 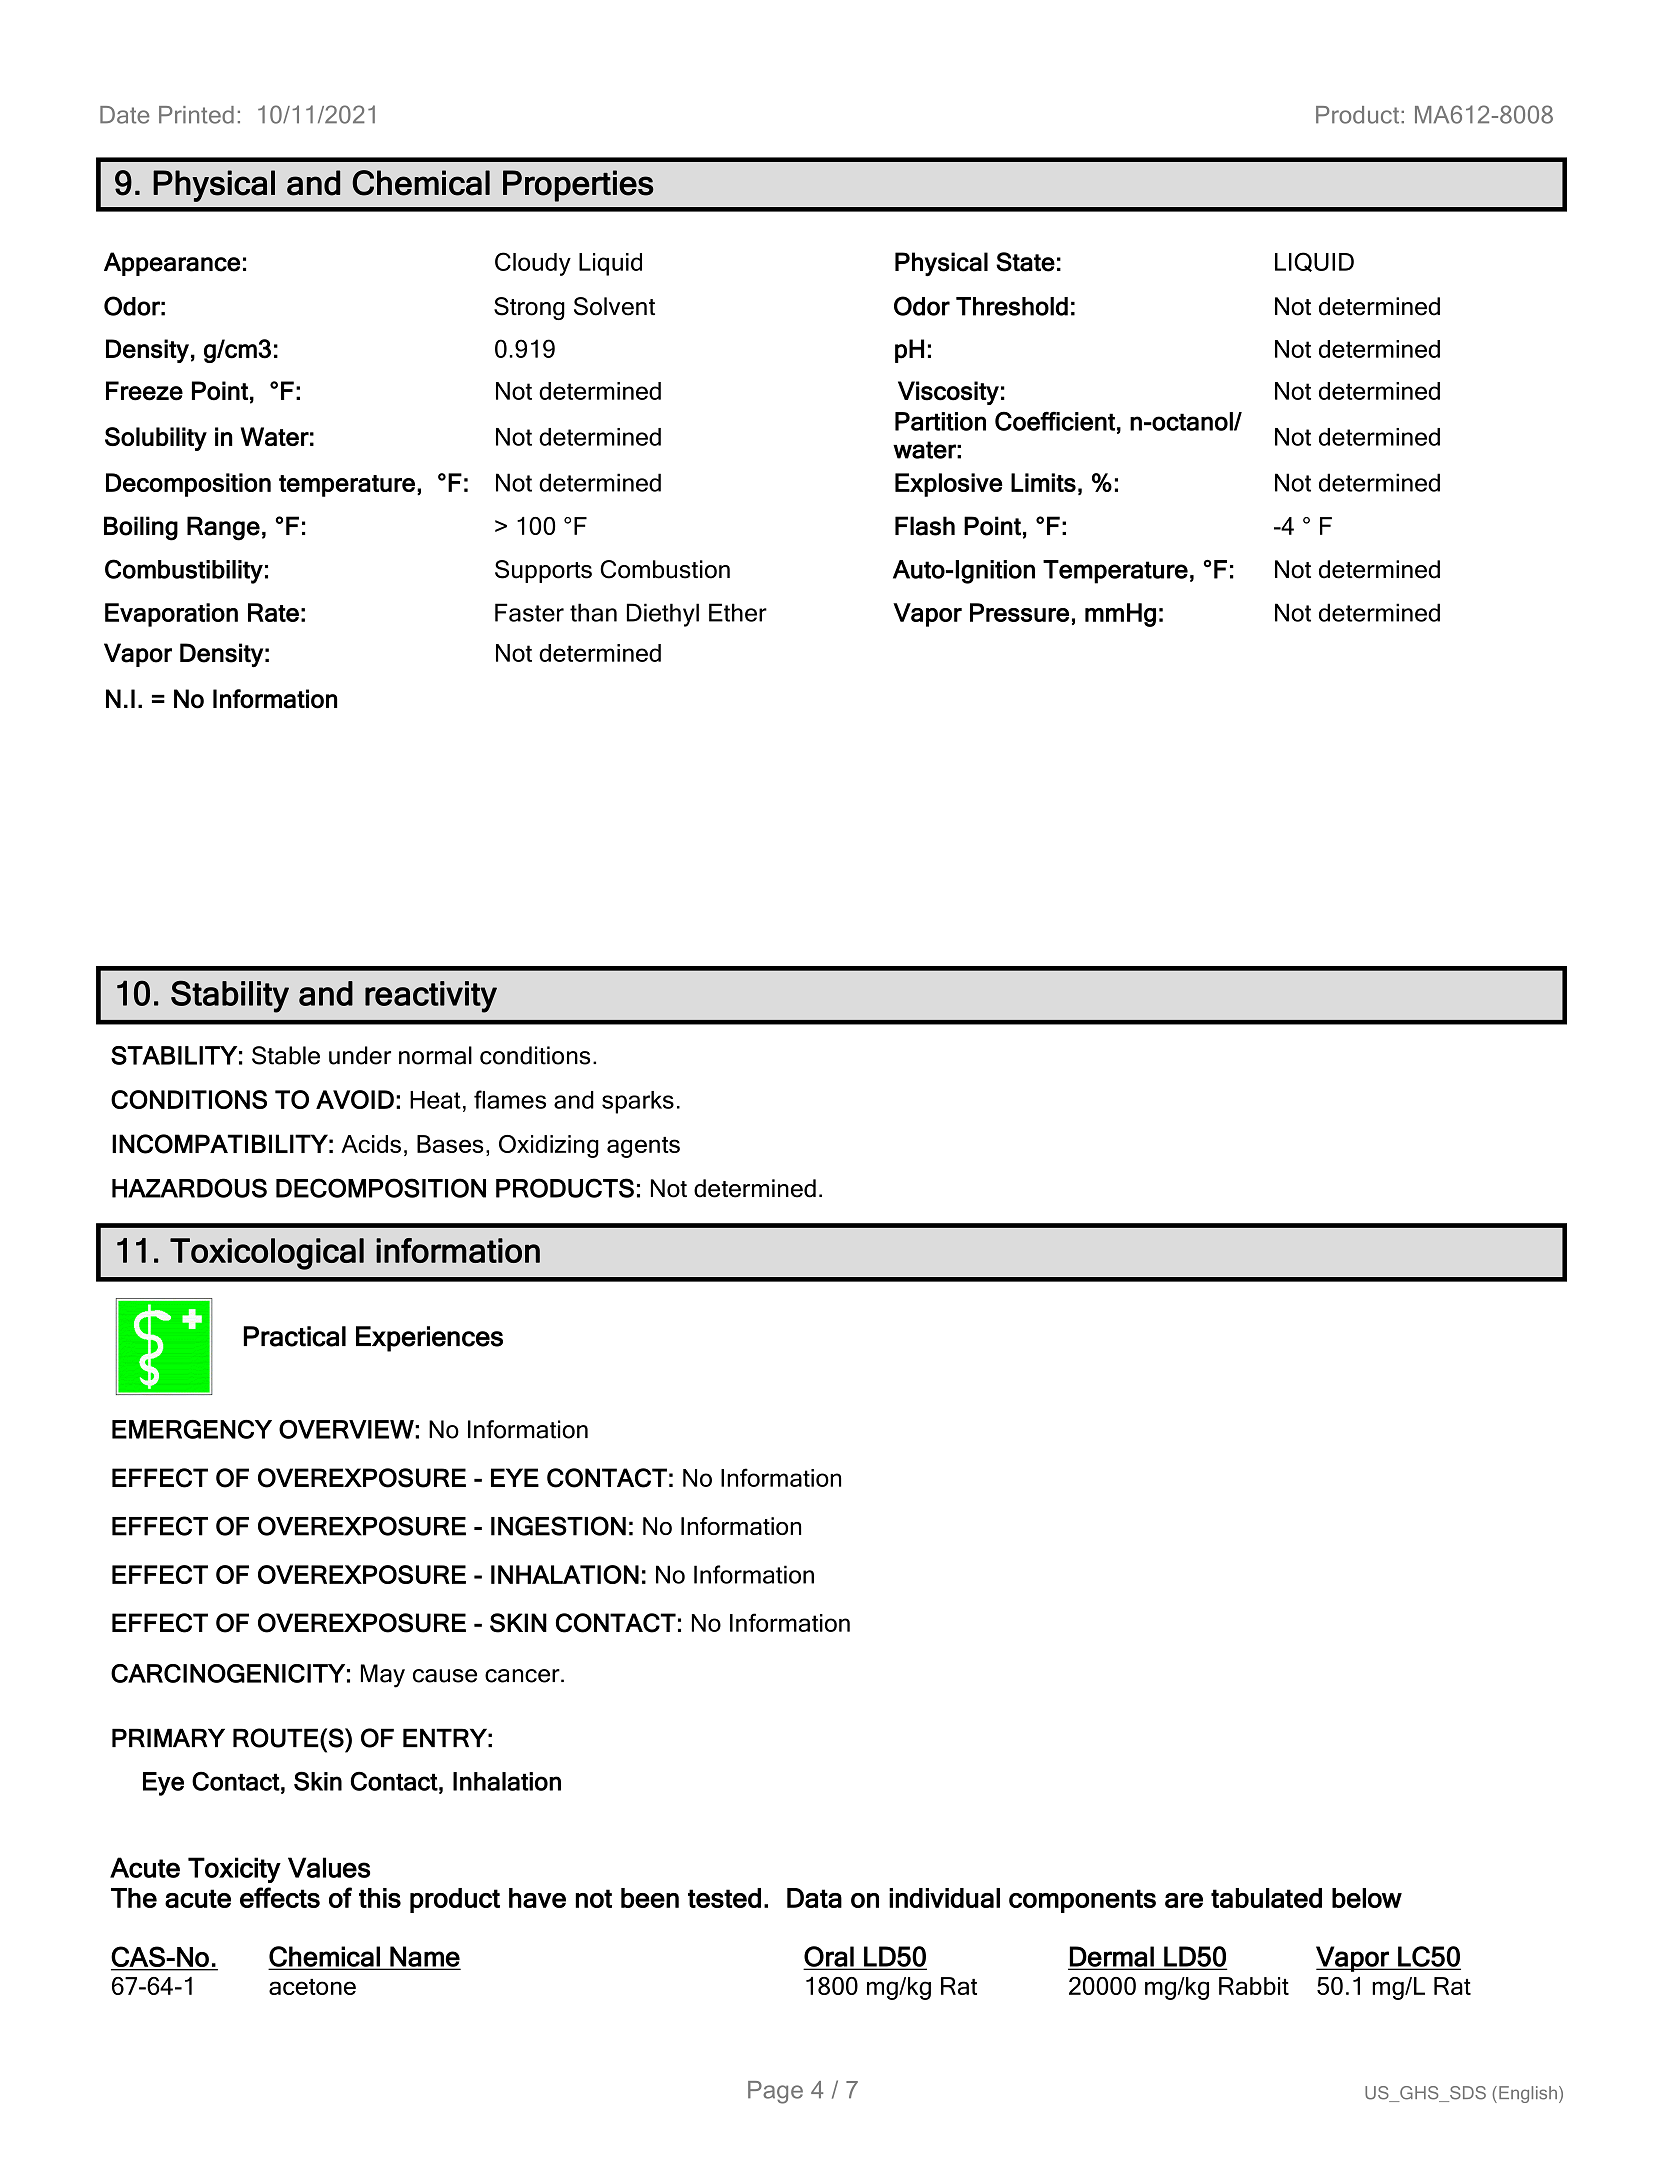 What do you see at coordinates (312, 1987) in the screenshot?
I see `acetone` at bounding box center [312, 1987].
